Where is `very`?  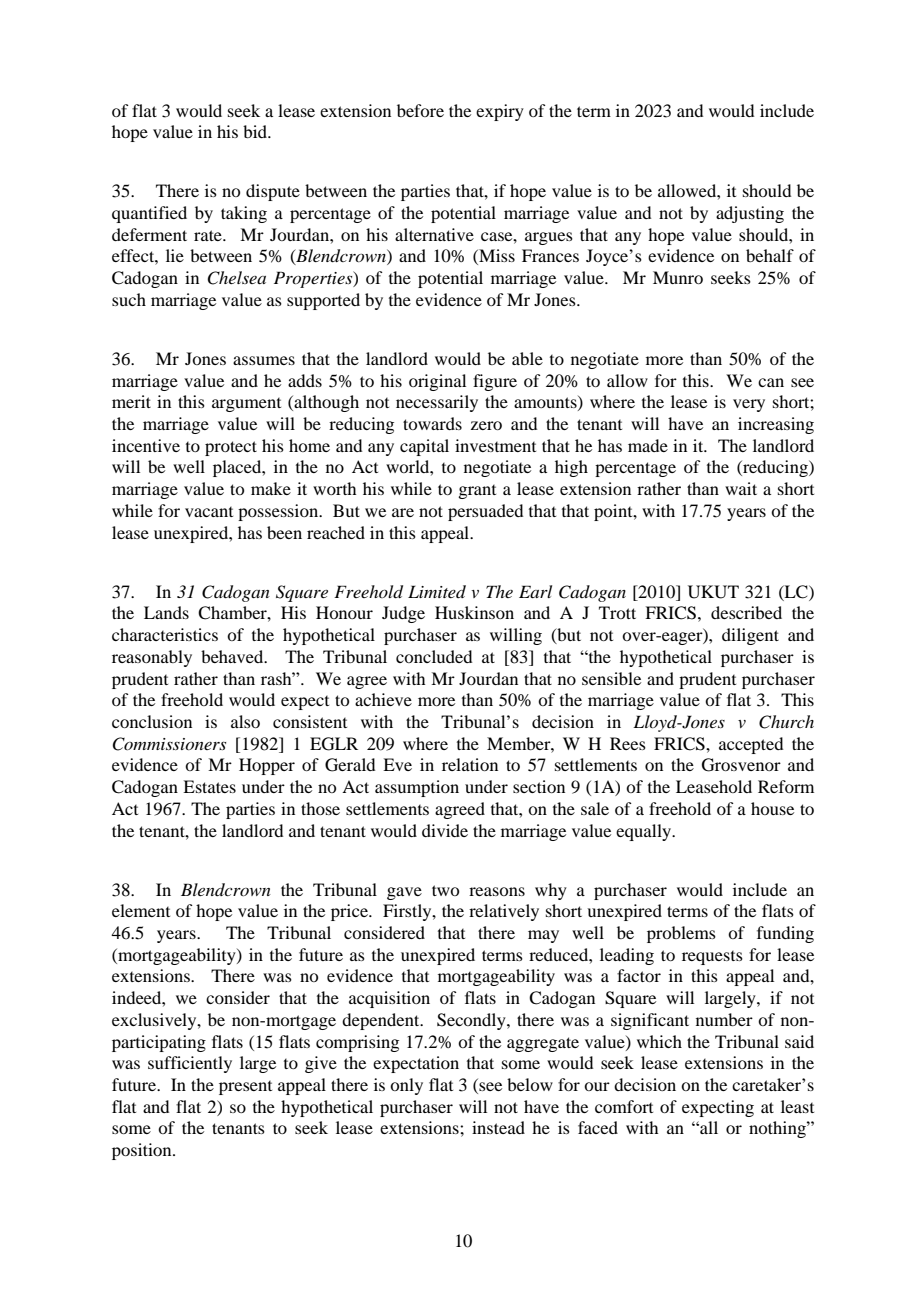 very is located at coordinates (749, 405).
